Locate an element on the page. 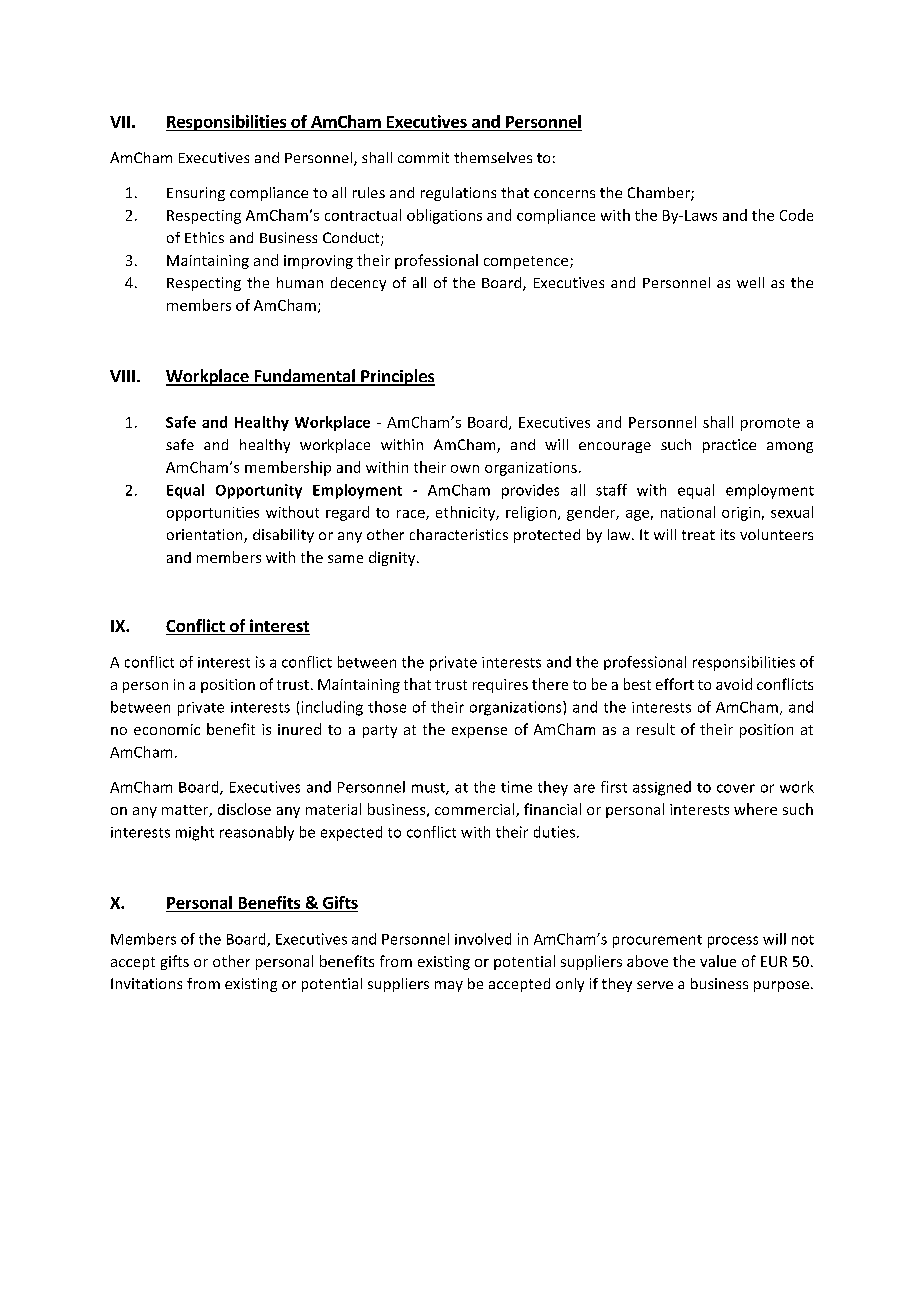 Image resolution: width=924 pixels, height=1308 pixels. Invitations is located at coordinates (146, 983).
